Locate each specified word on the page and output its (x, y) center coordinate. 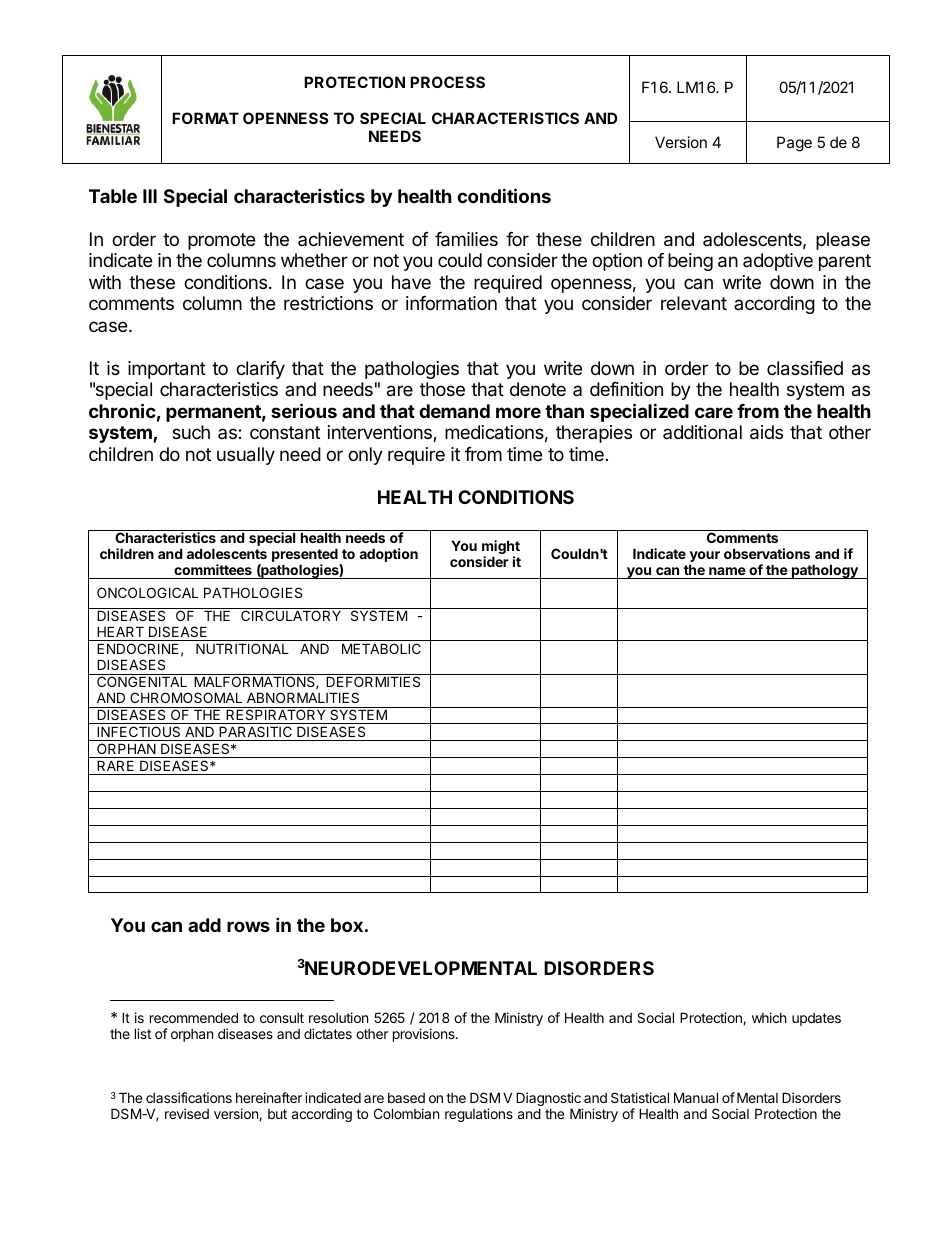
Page (794, 144)
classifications (189, 1097)
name (727, 571)
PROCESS (447, 82)
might (501, 548)
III (150, 196)
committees (213, 569)
